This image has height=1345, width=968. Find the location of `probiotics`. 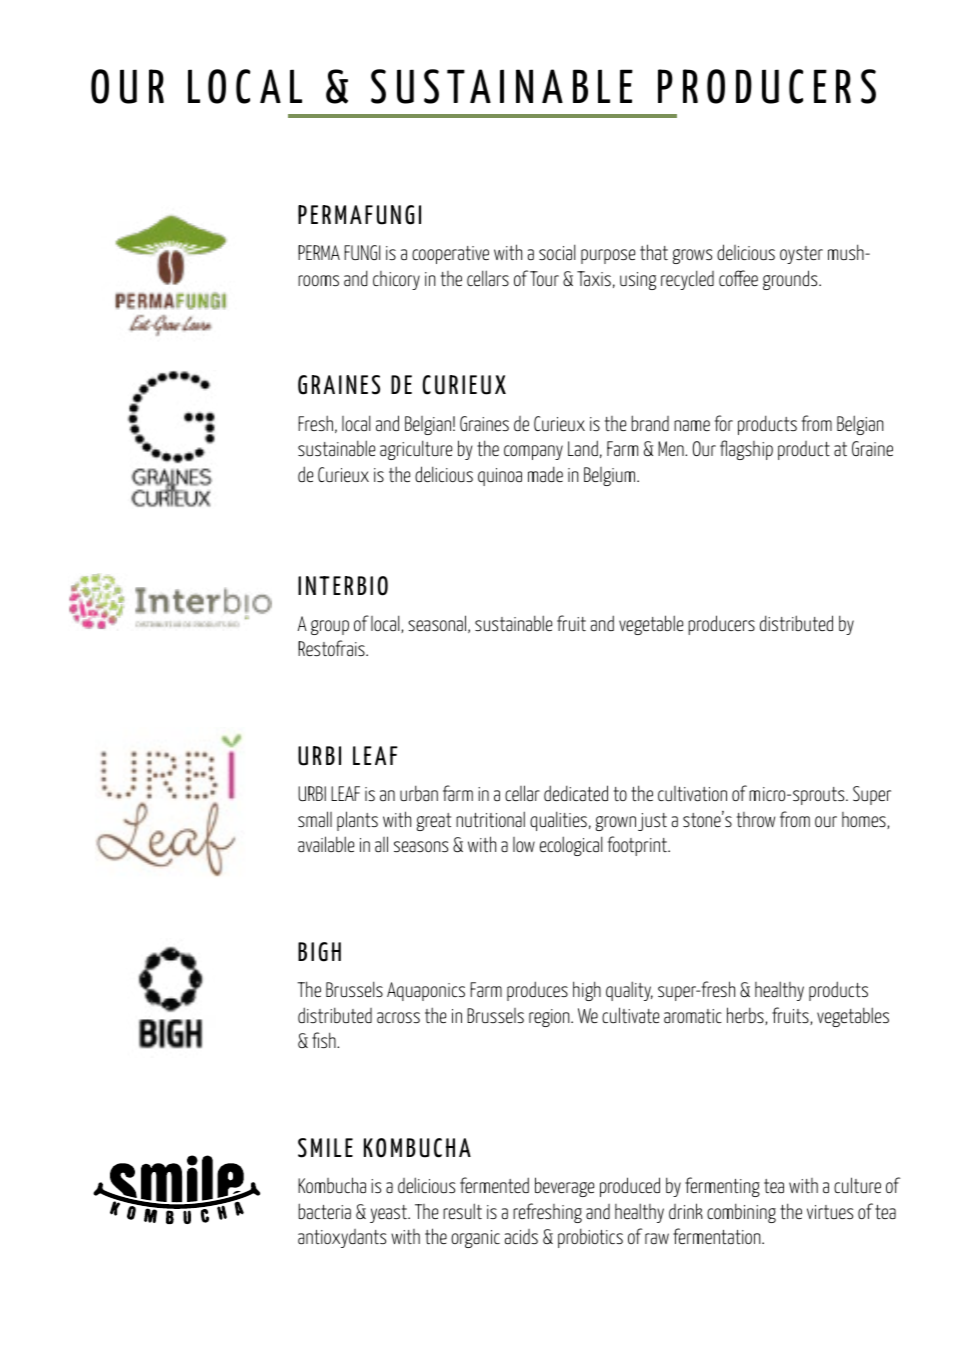

probiotics is located at coordinates (590, 1238).
